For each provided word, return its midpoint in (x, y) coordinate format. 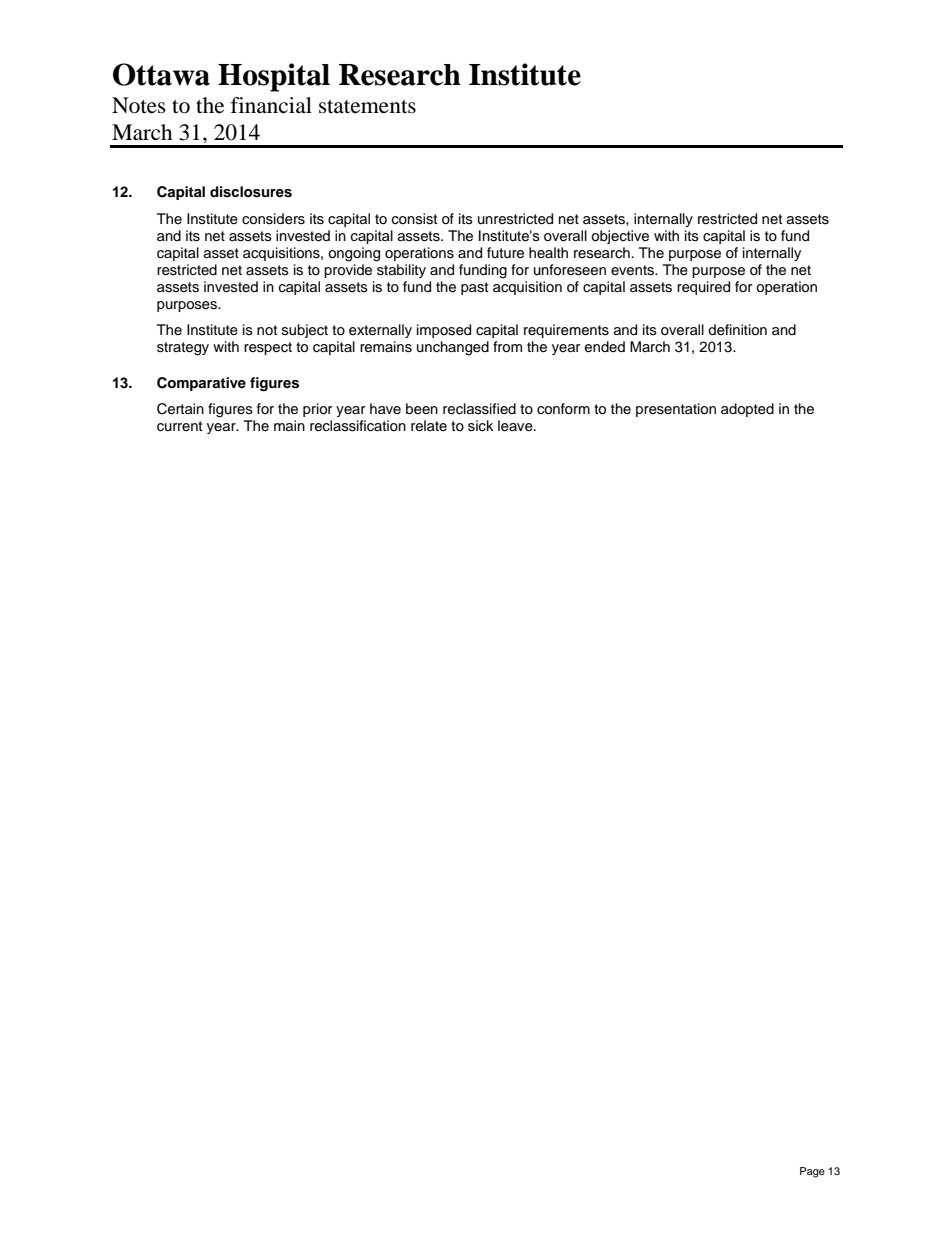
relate (429, 426)
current (179, 426)
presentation (676, 410)
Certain (180, 409)
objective (620, 237)
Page (812, 1172)
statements (367, 107)
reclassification (358, 426)
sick (481, 426)
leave (516, 426)
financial (271, 105)
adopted (747, 410)
